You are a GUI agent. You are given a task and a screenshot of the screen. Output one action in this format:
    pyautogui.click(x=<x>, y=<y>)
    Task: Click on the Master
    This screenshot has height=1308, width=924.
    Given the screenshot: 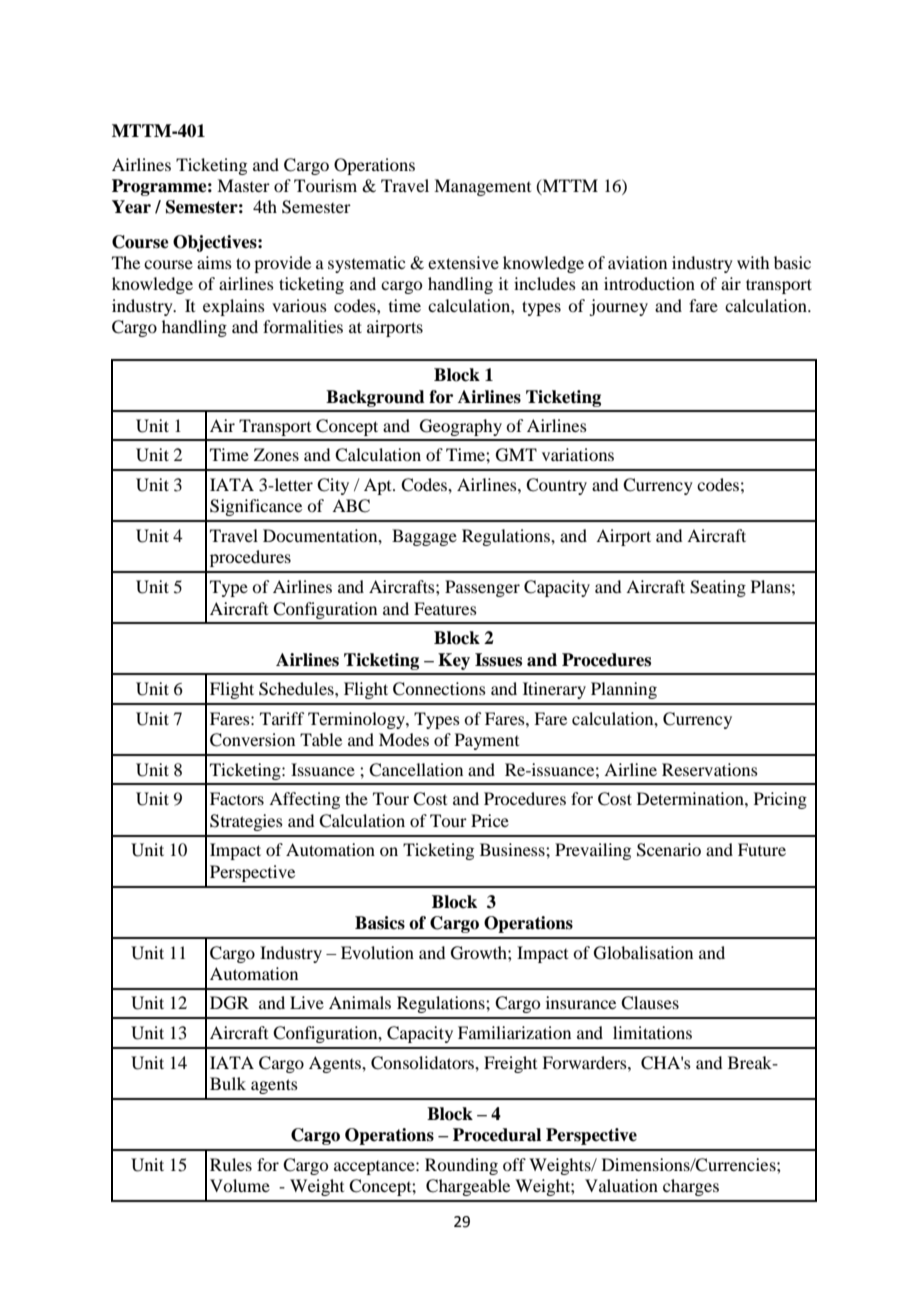 What is the action you would take?
    pyautogui.click(x=243, y=185)
